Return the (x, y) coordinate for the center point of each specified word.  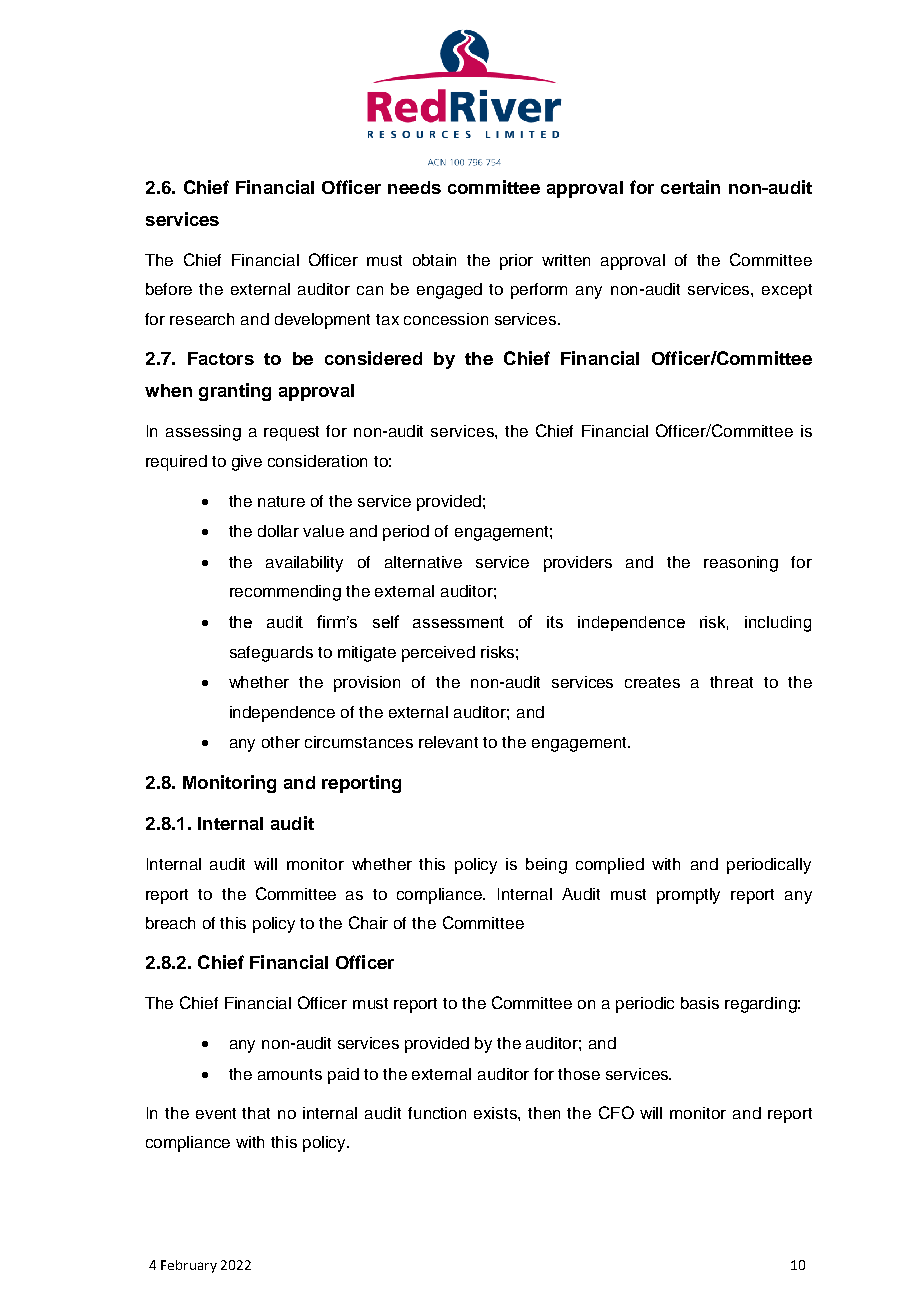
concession (446, 319)
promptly (688, 896)
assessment (458, 622)
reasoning (741, 564)
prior (516, 262)
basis (700, 1003)
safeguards (271, 654)
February (189, 1266)
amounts (290, 1074)
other (281, 742)
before (169, 289)
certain (690, 187)
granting (235, 392)
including (778, 624)
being (546, 866)
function (437, 1113)
